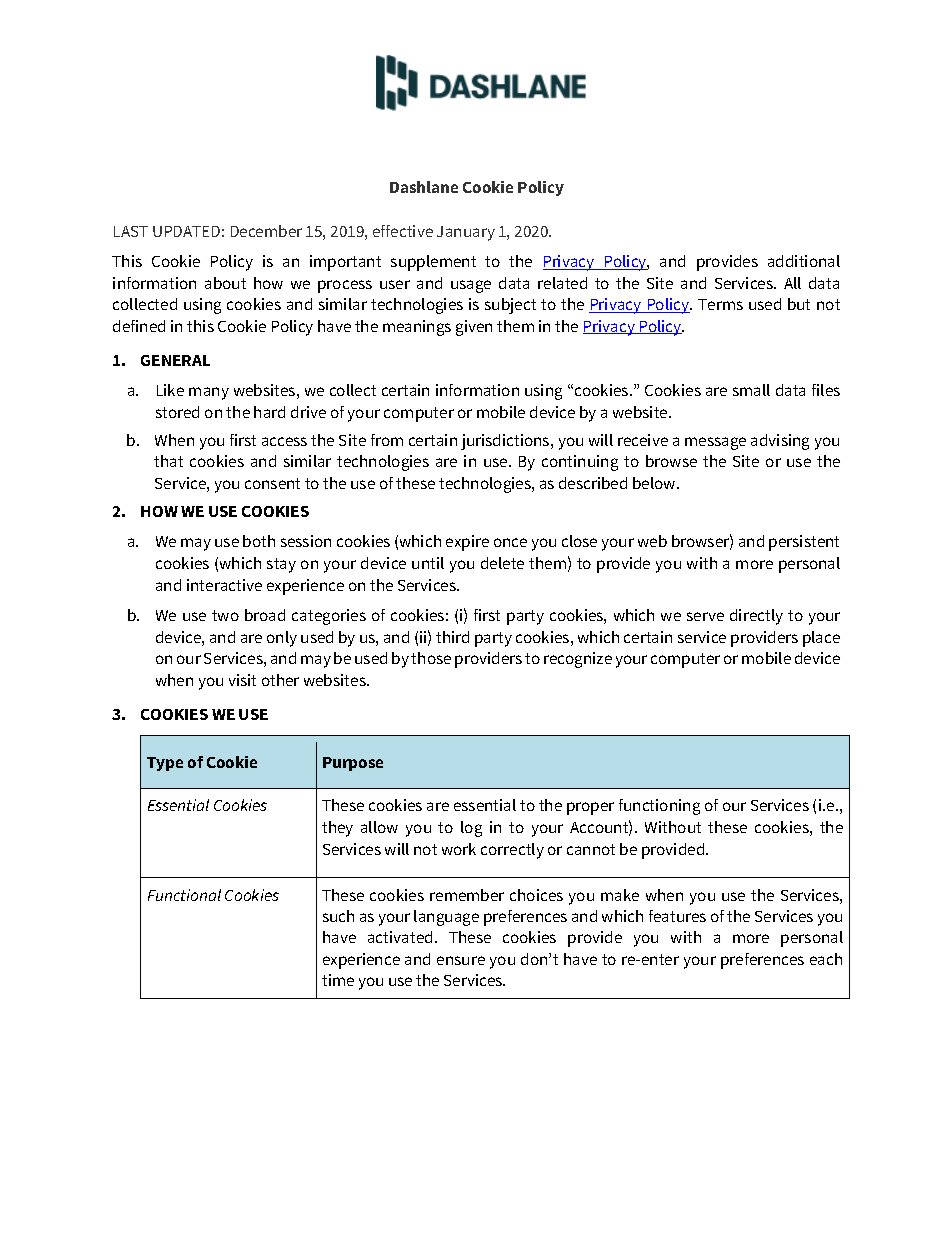  What do you see at coordinates (467, 543) in the screenshot?
I see `expire` at bounding box center [467, 543].
